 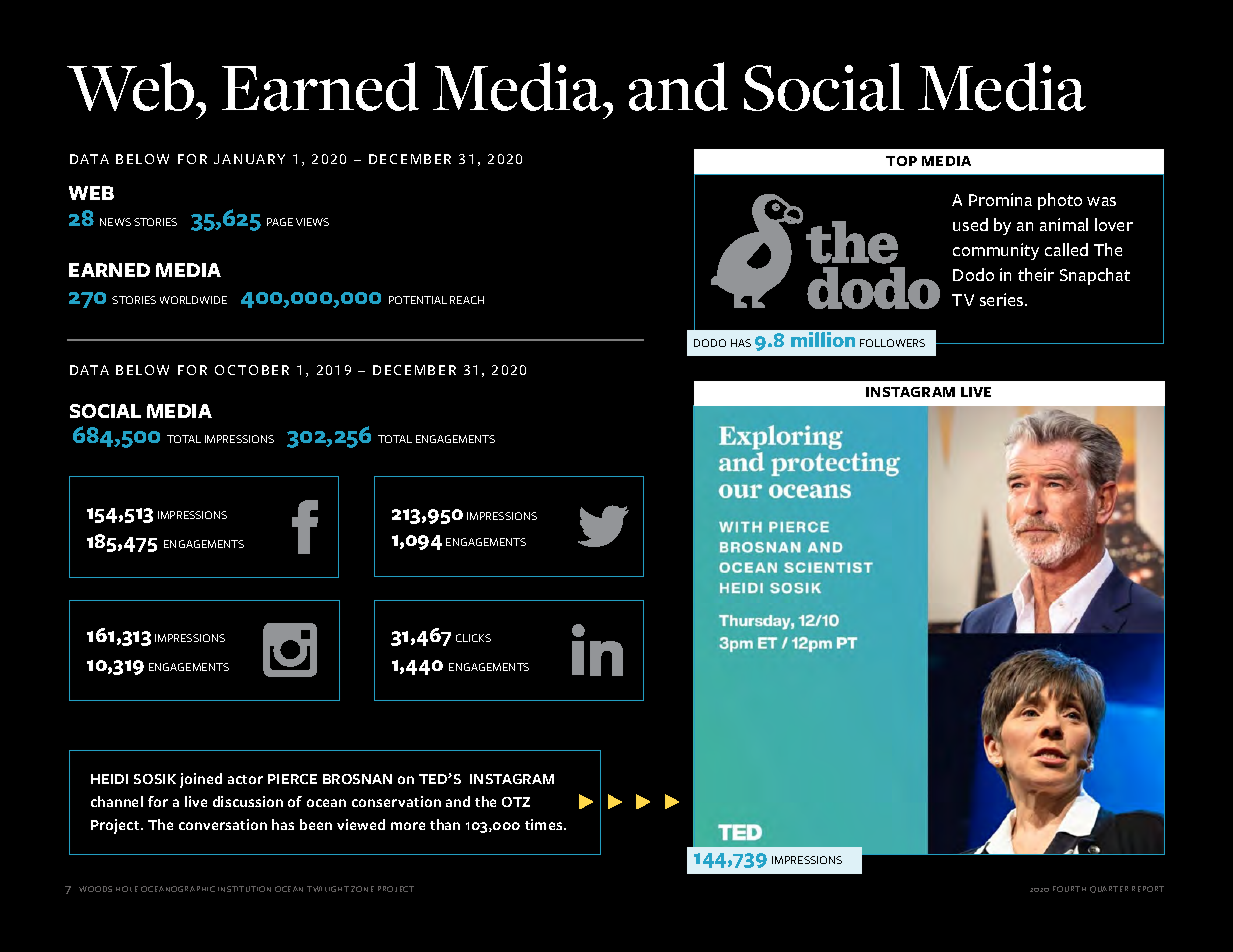 I want to click on OCTOBER, so click(x=252, y=370).
